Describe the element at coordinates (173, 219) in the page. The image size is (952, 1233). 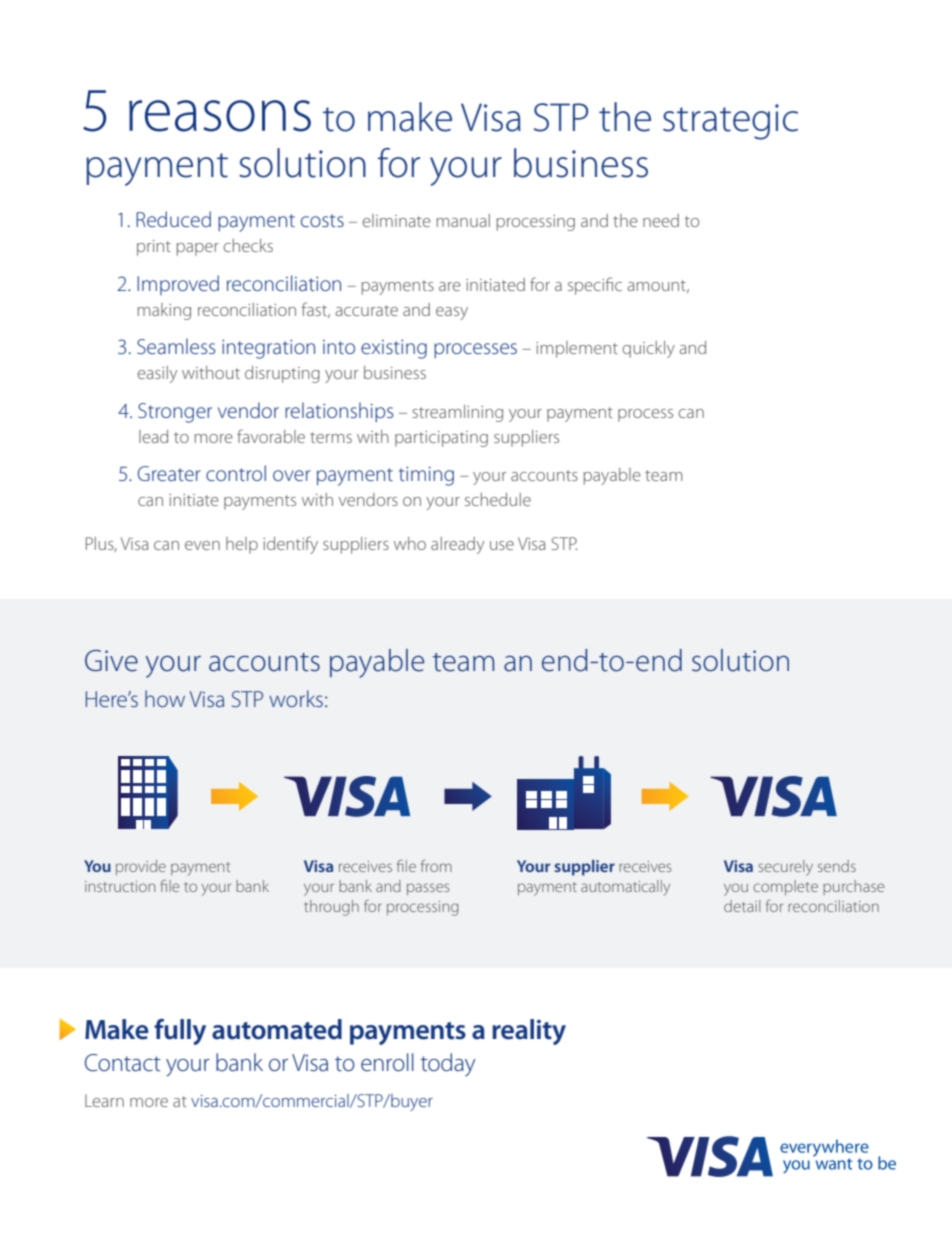
I see `Reduced` at that location.
